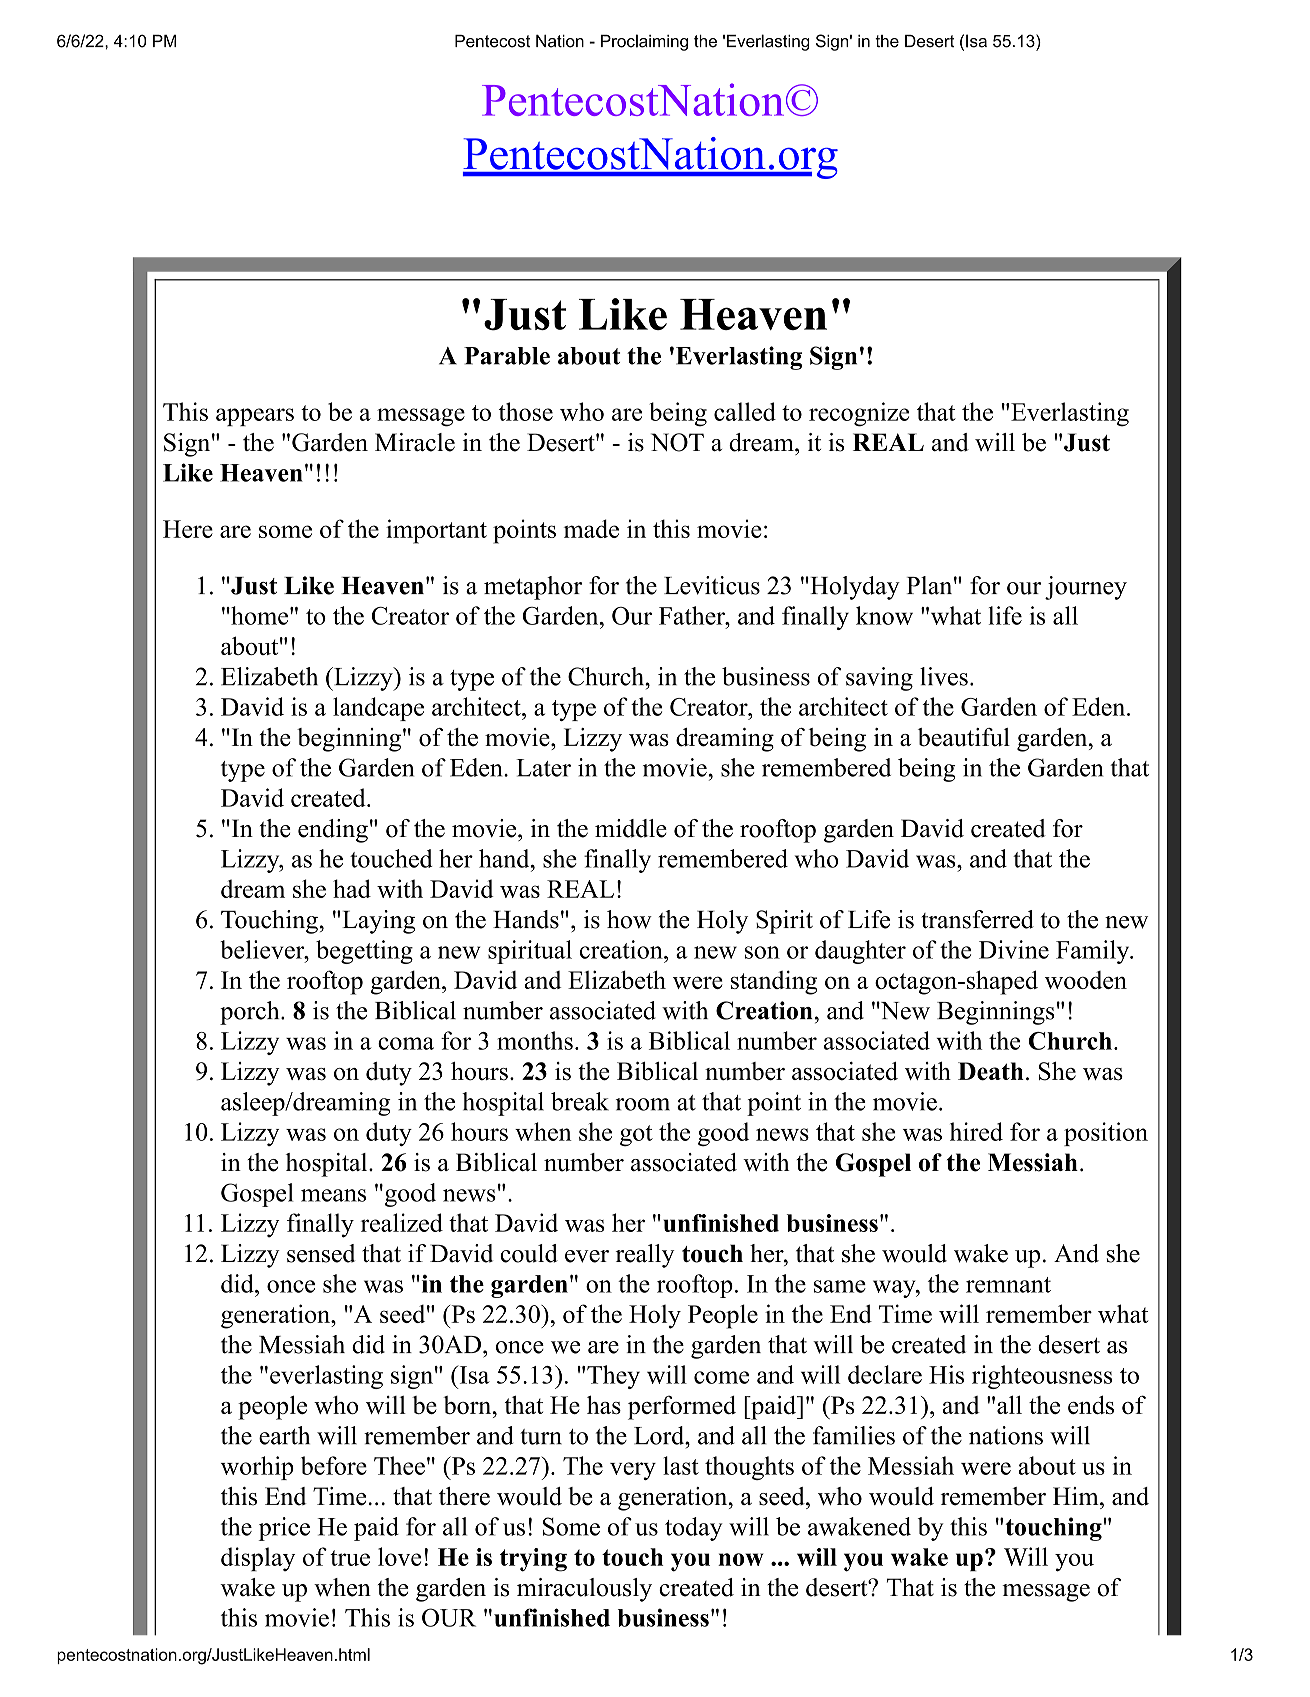  What do you see at coordinates (507, 356) in the screenshot?
I see `Parable` at bounding box center [507, 356].
